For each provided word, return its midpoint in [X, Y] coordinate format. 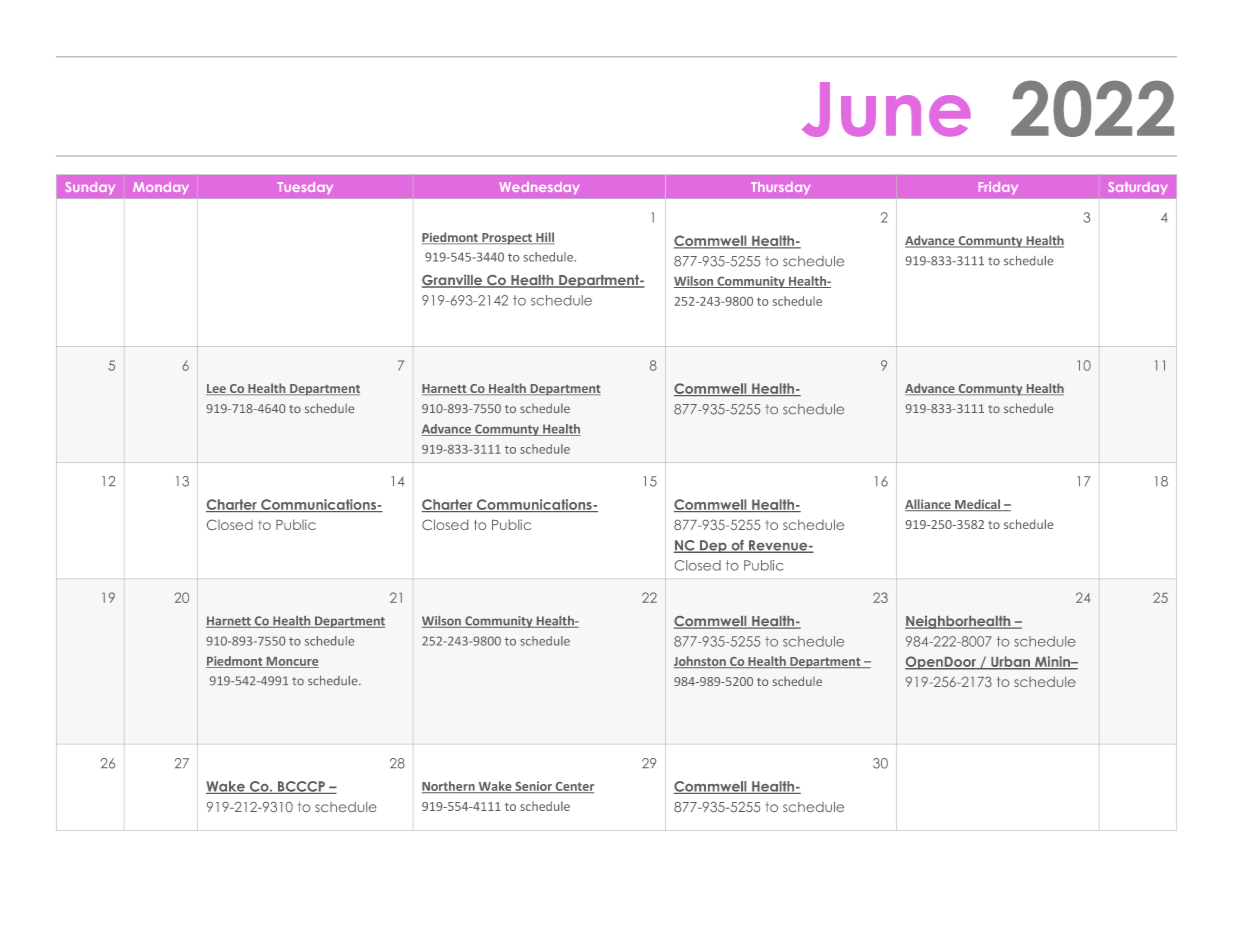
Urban [1010, 662]
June [886, 109]
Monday [161, 188]
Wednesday [539, 188]
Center [573, 787]
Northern [449, 787]
